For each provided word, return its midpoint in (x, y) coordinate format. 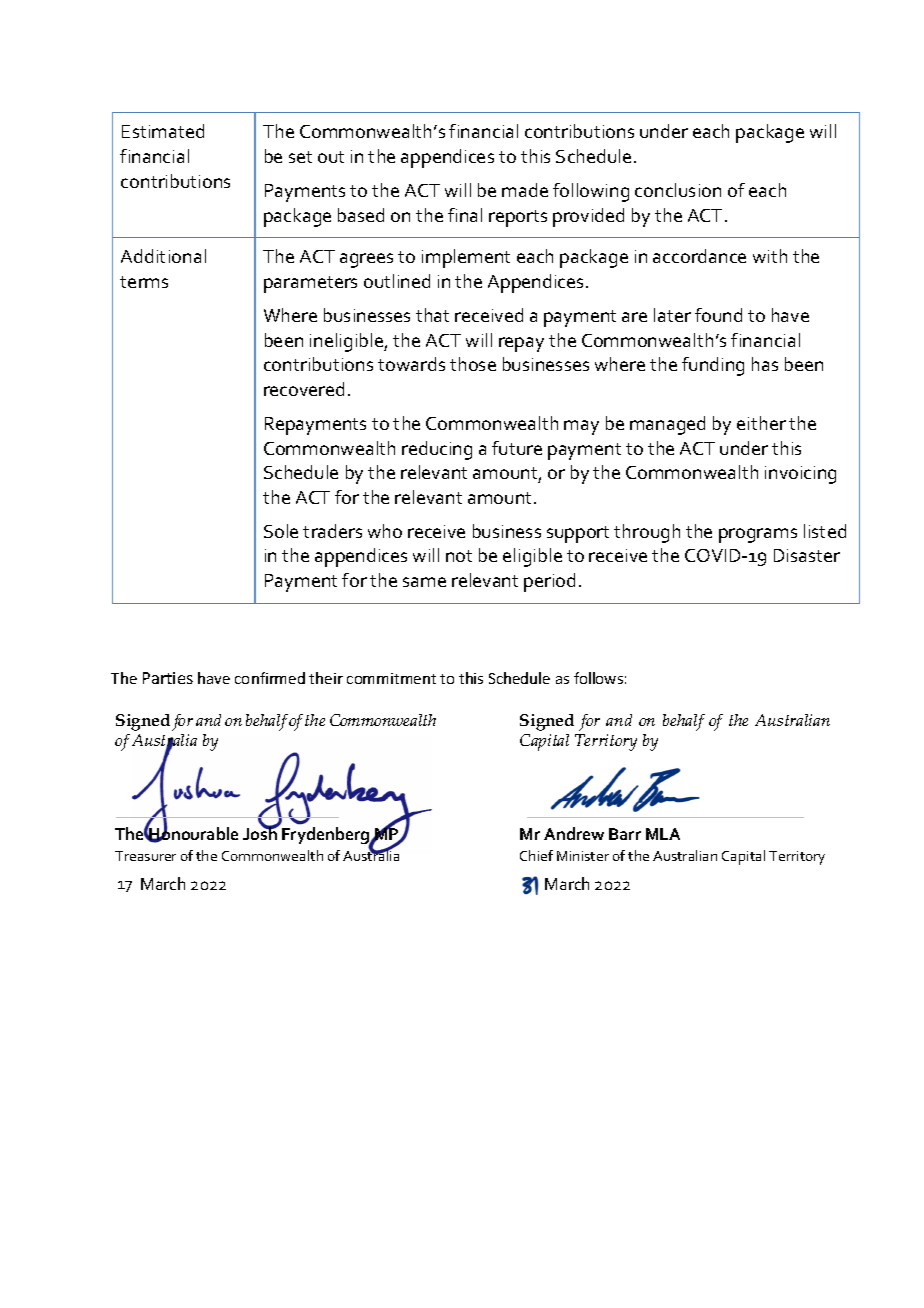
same (424, 582)
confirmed (270, 678)
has (765, 364)
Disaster (807, 555)
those (473, 364)
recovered (304, 389)
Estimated (163, 131)
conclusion (678, 190)
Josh (260, 833)
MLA (663, 834)
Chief (536, 855)
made (525, 190)
